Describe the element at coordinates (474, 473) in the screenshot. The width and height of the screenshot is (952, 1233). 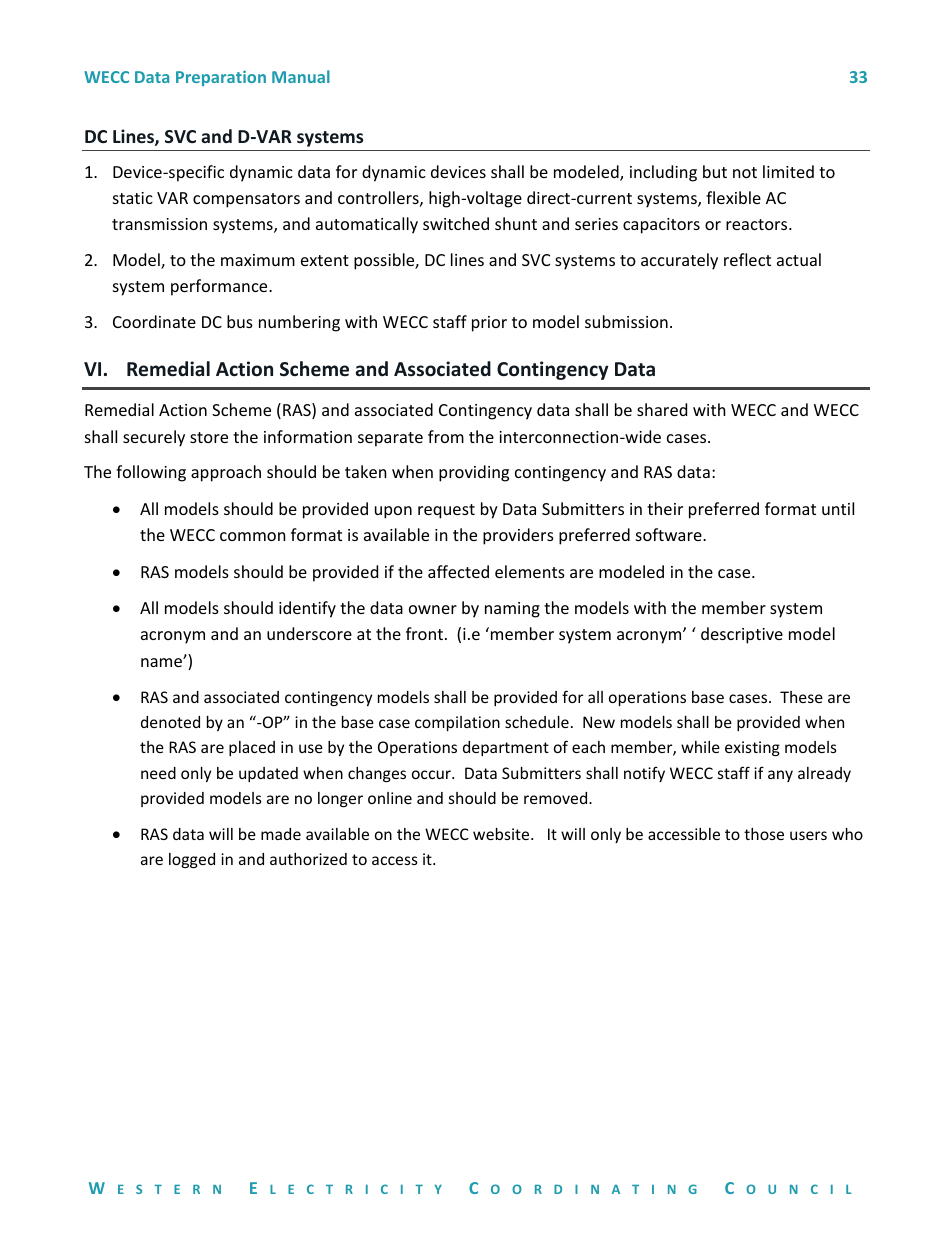
I see `providing` at that location.
